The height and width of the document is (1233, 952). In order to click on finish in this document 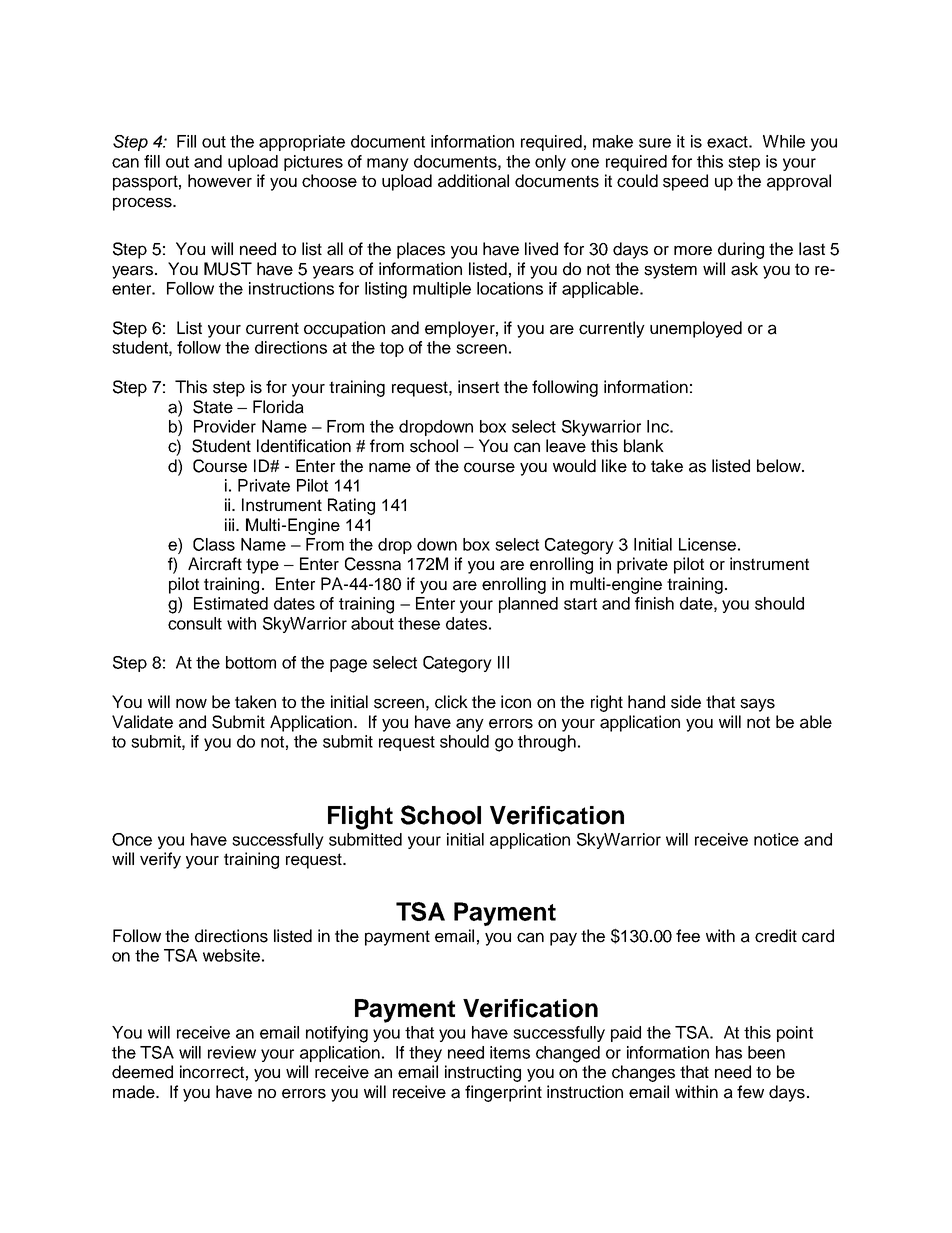, I will do `click(654, 603)`.
